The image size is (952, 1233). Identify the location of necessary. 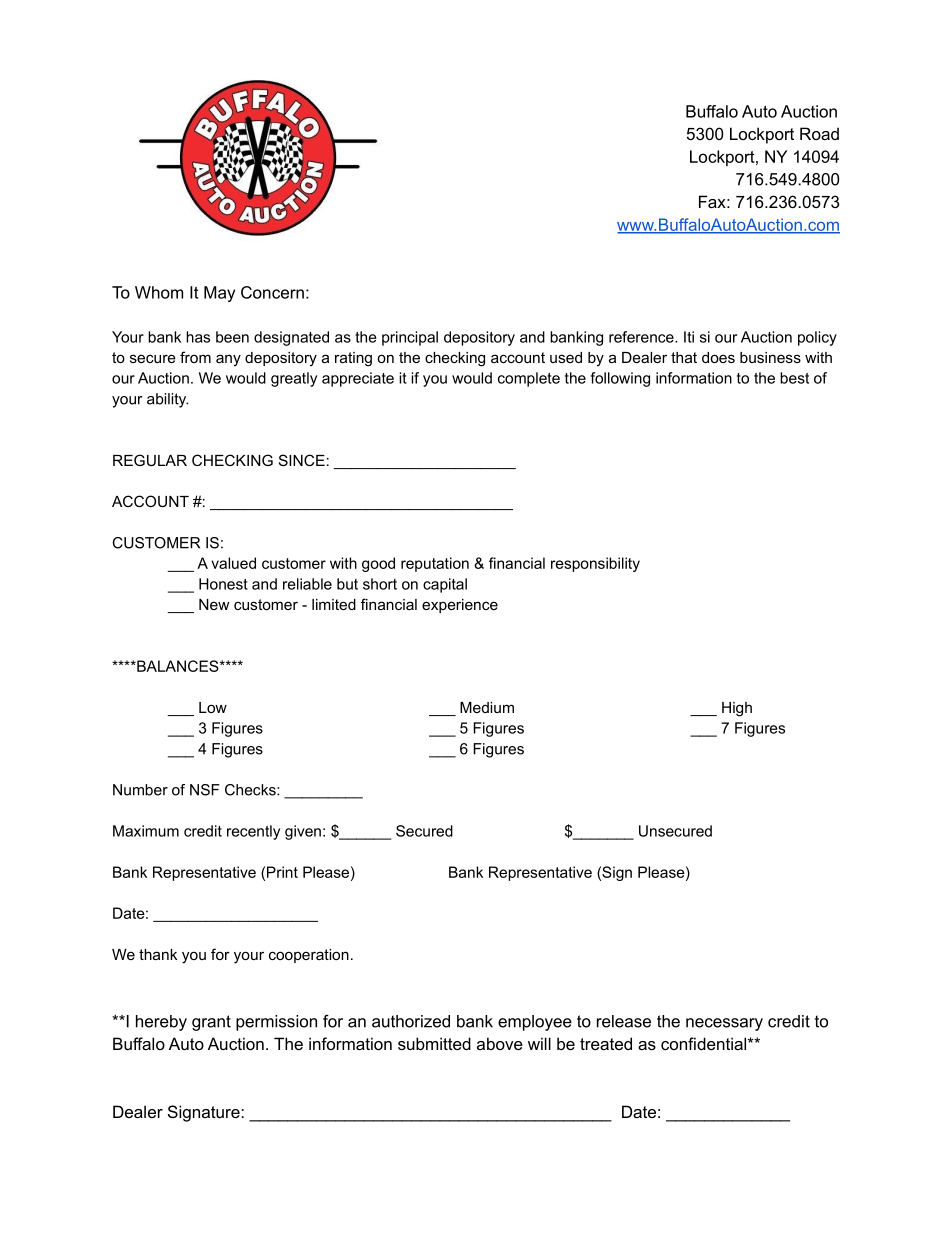
(724, 1024).
